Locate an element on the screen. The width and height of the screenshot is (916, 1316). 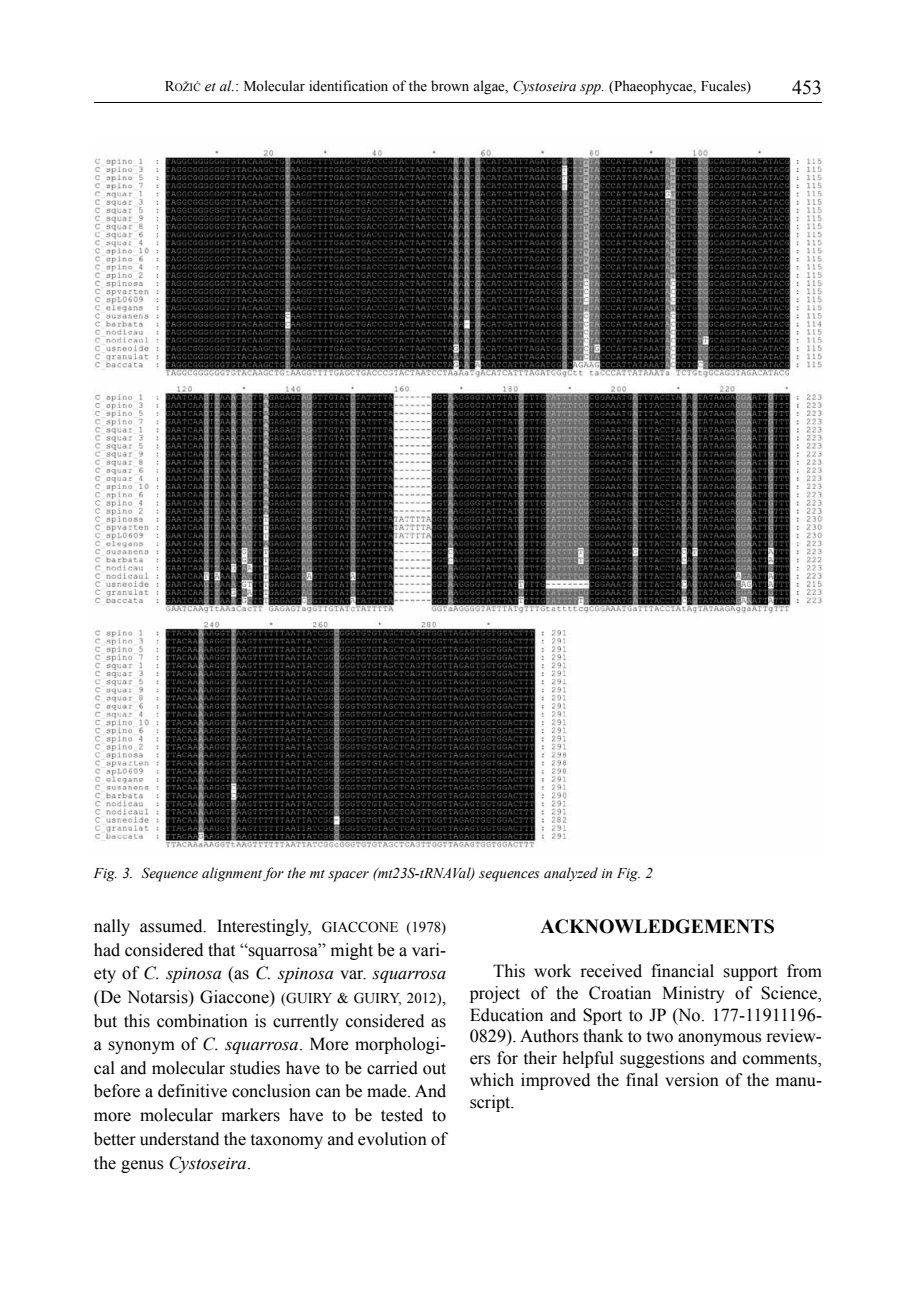
analyzed is located at coordinates (571, 874).
